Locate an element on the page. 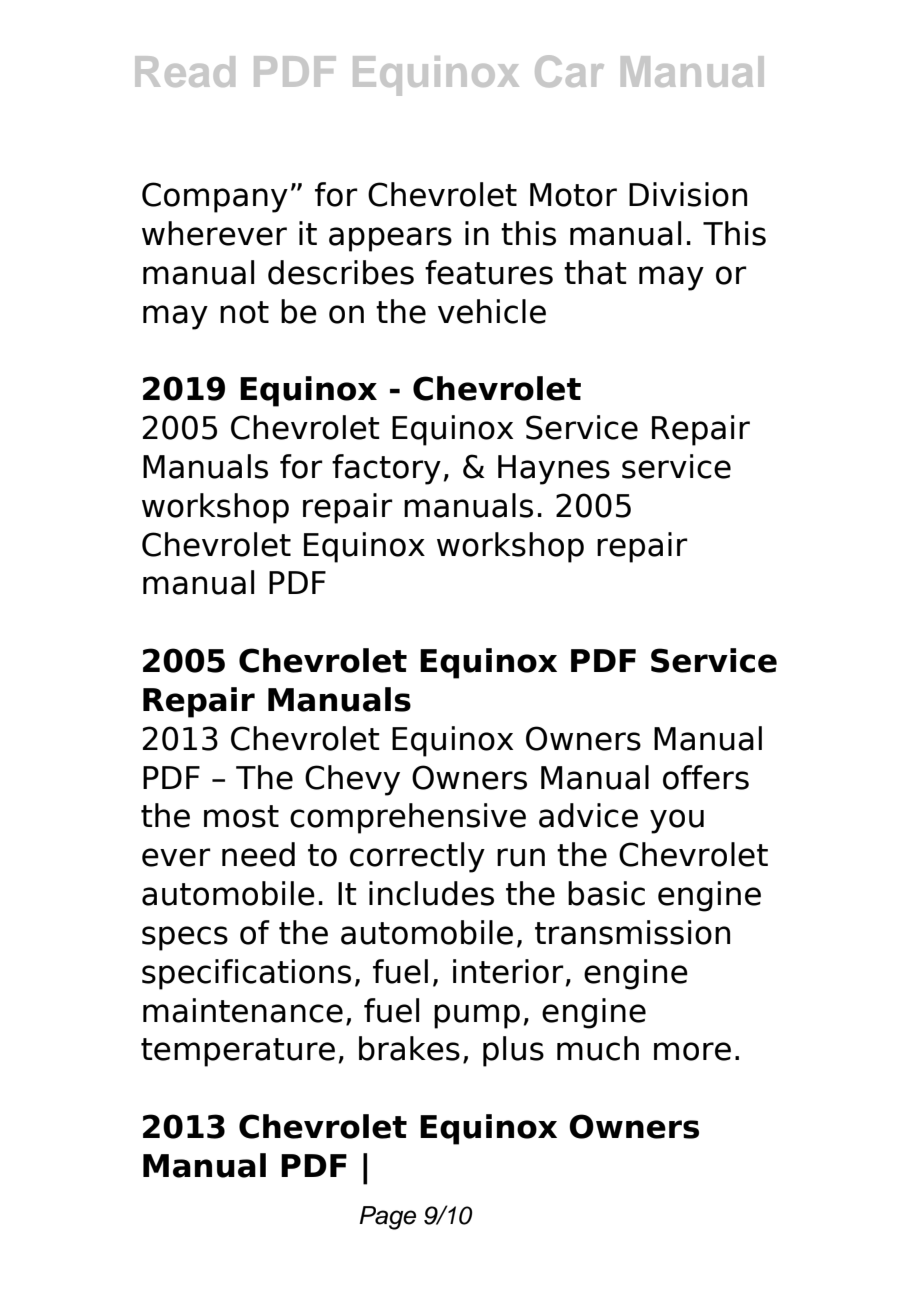 Image resolution: width=924 pixels, height=1303 pixels. Page is located at coordinates (387, 1218).
